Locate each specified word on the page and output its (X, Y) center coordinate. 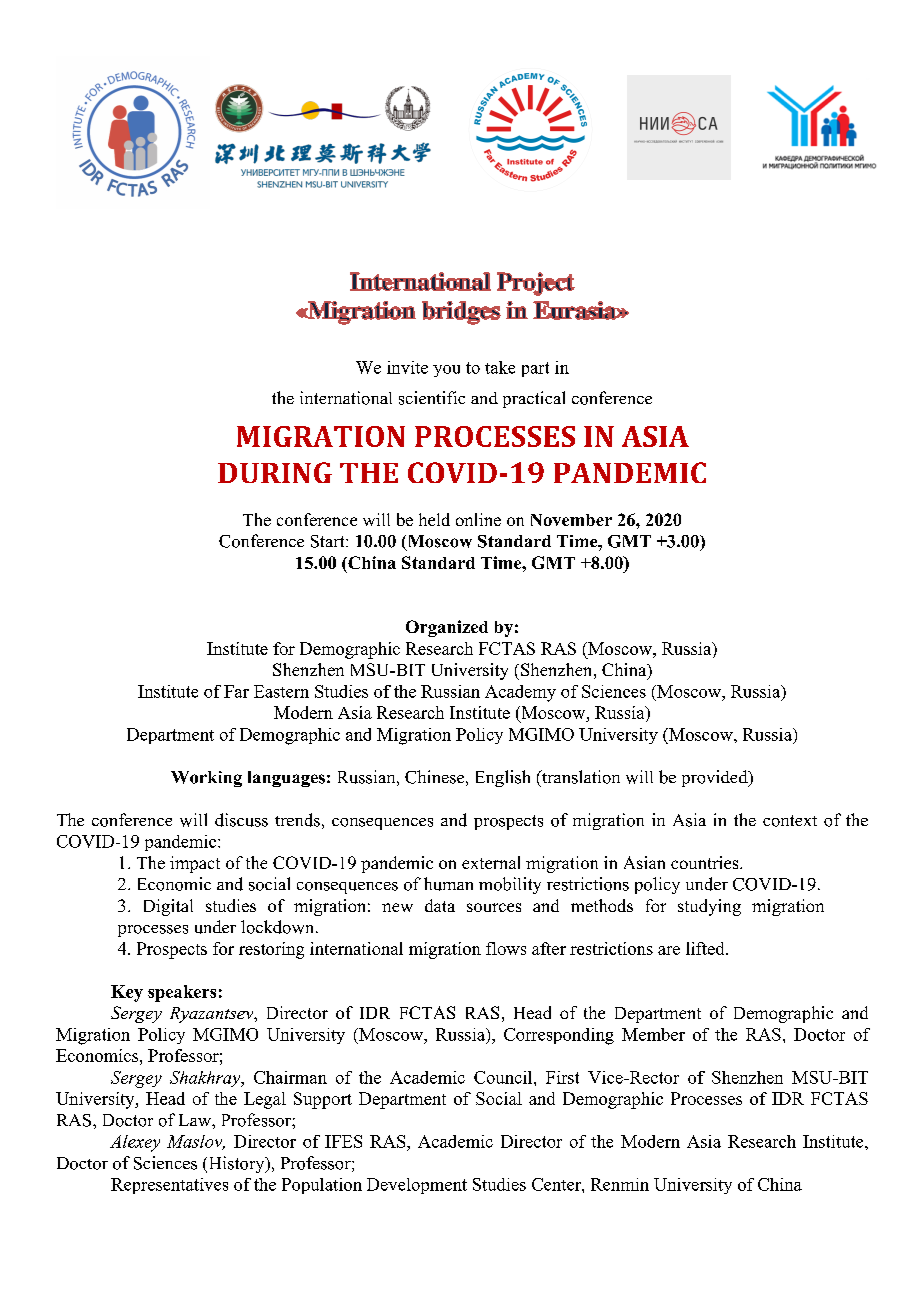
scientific (432, 398)
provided (716, 778)
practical (534, 399)
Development (417, 1186)
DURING (275, 472)
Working (206, 779)
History (236, 1164)
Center (557, 1184)
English (503, 778)
